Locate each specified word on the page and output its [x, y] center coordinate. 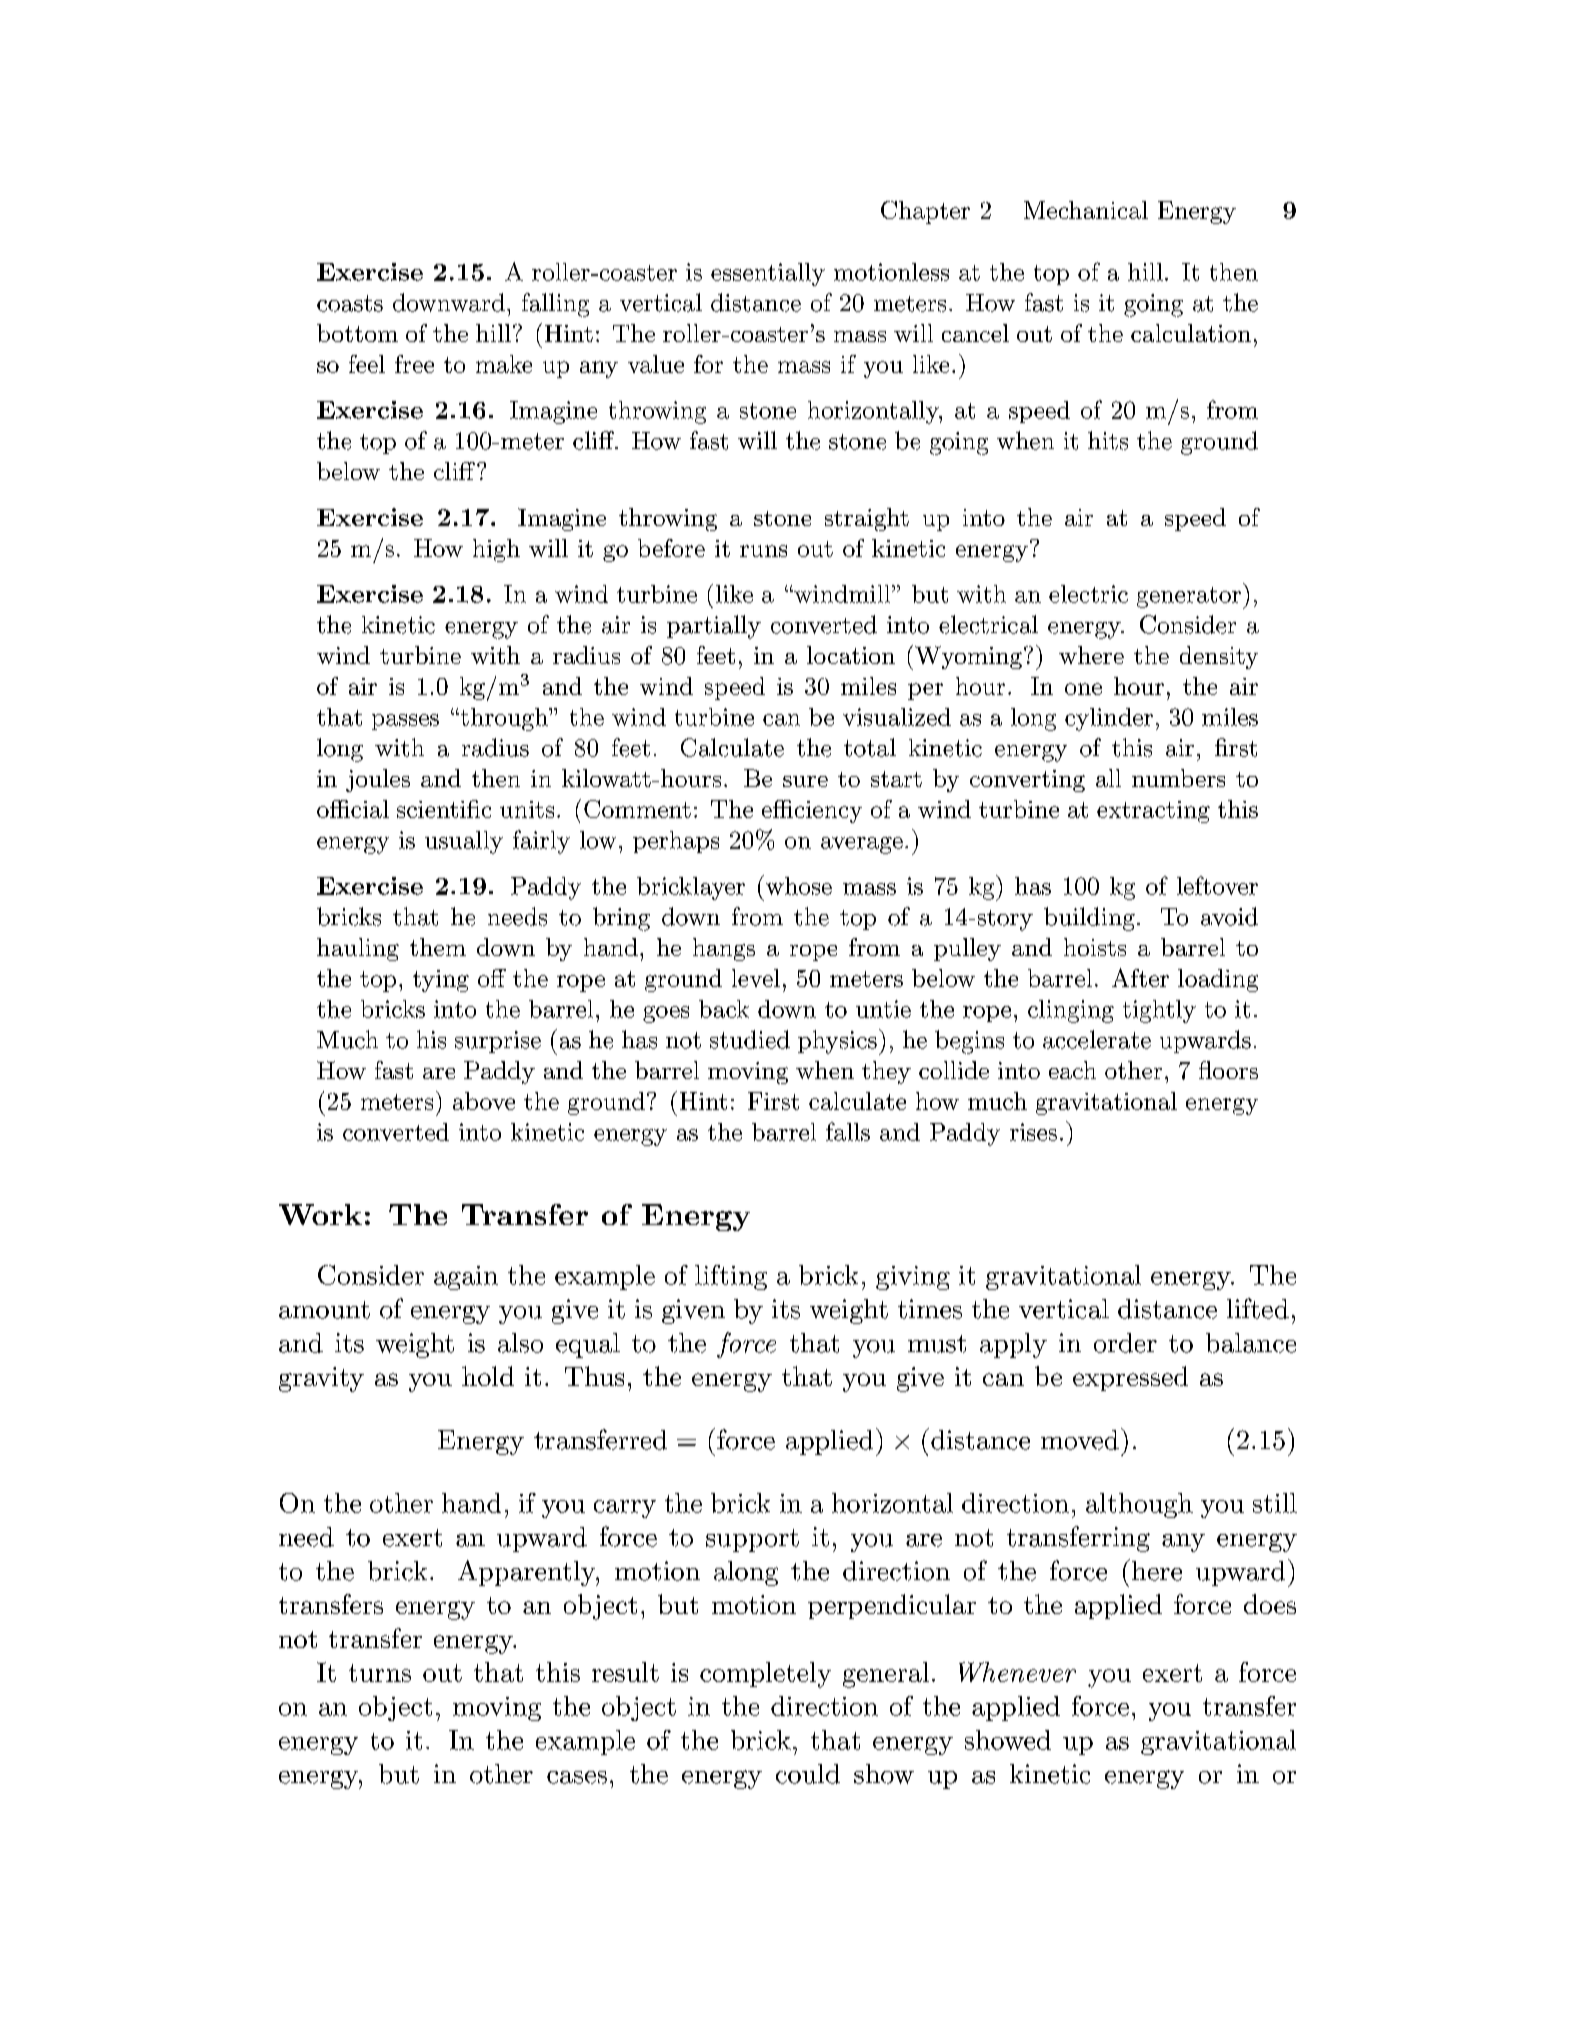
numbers [1178, 778]
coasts [350, 303]
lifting [731, 1277]
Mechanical [1086, 210]
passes [405, 722]
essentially [768, 274]
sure [805, 781]
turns [380, 1673]
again [466, 1278]
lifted [1258, 1308]
